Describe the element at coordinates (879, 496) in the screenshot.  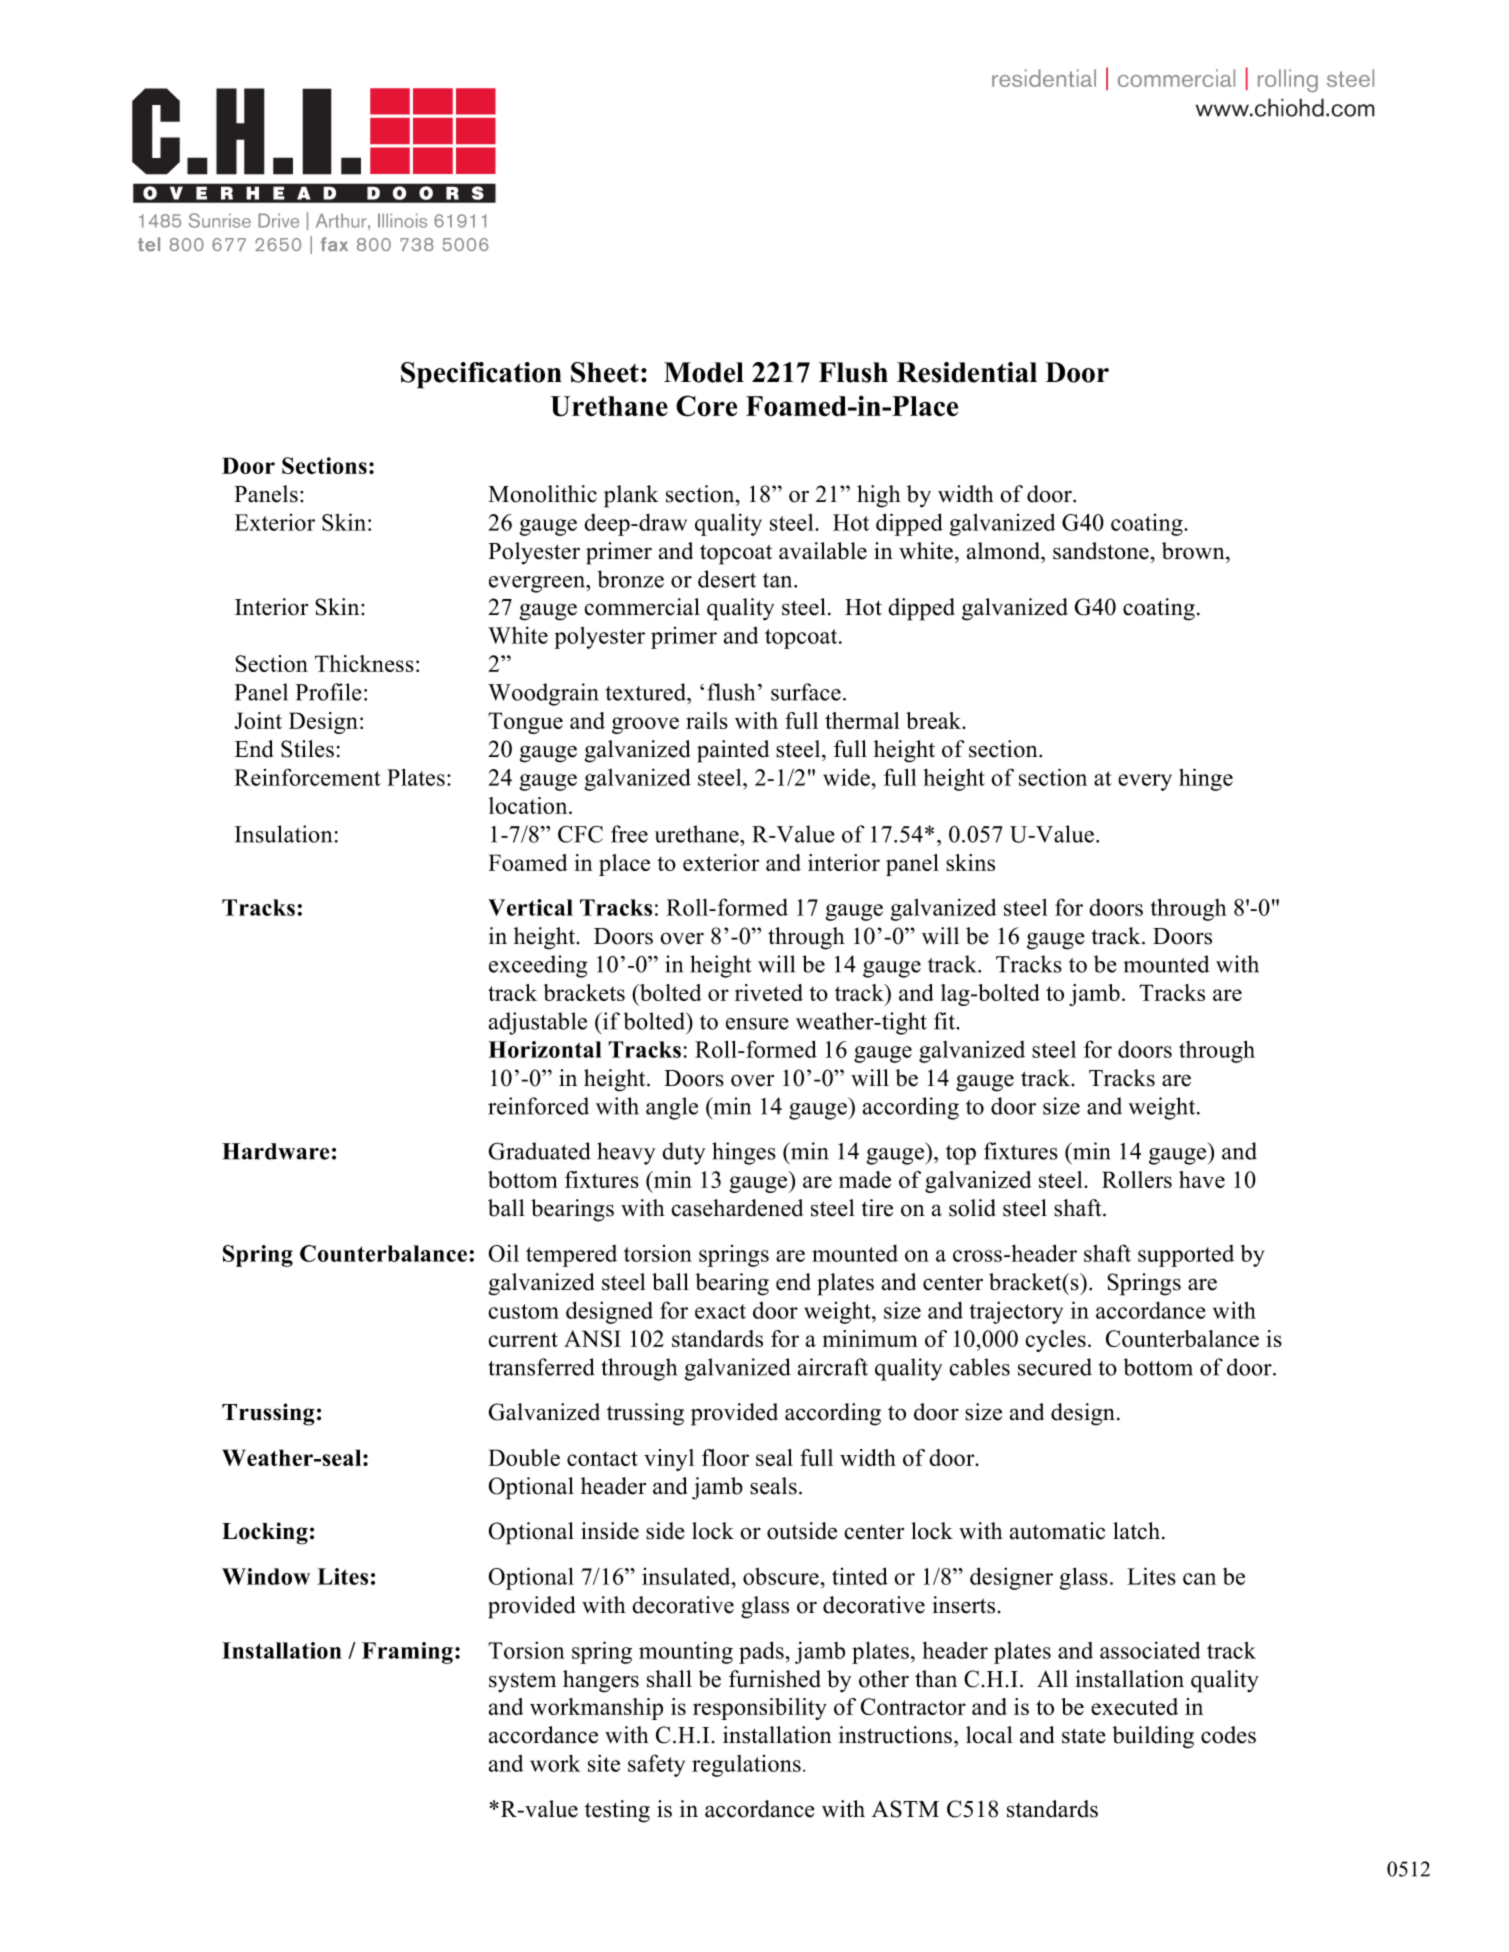
I see `high` at that location.
